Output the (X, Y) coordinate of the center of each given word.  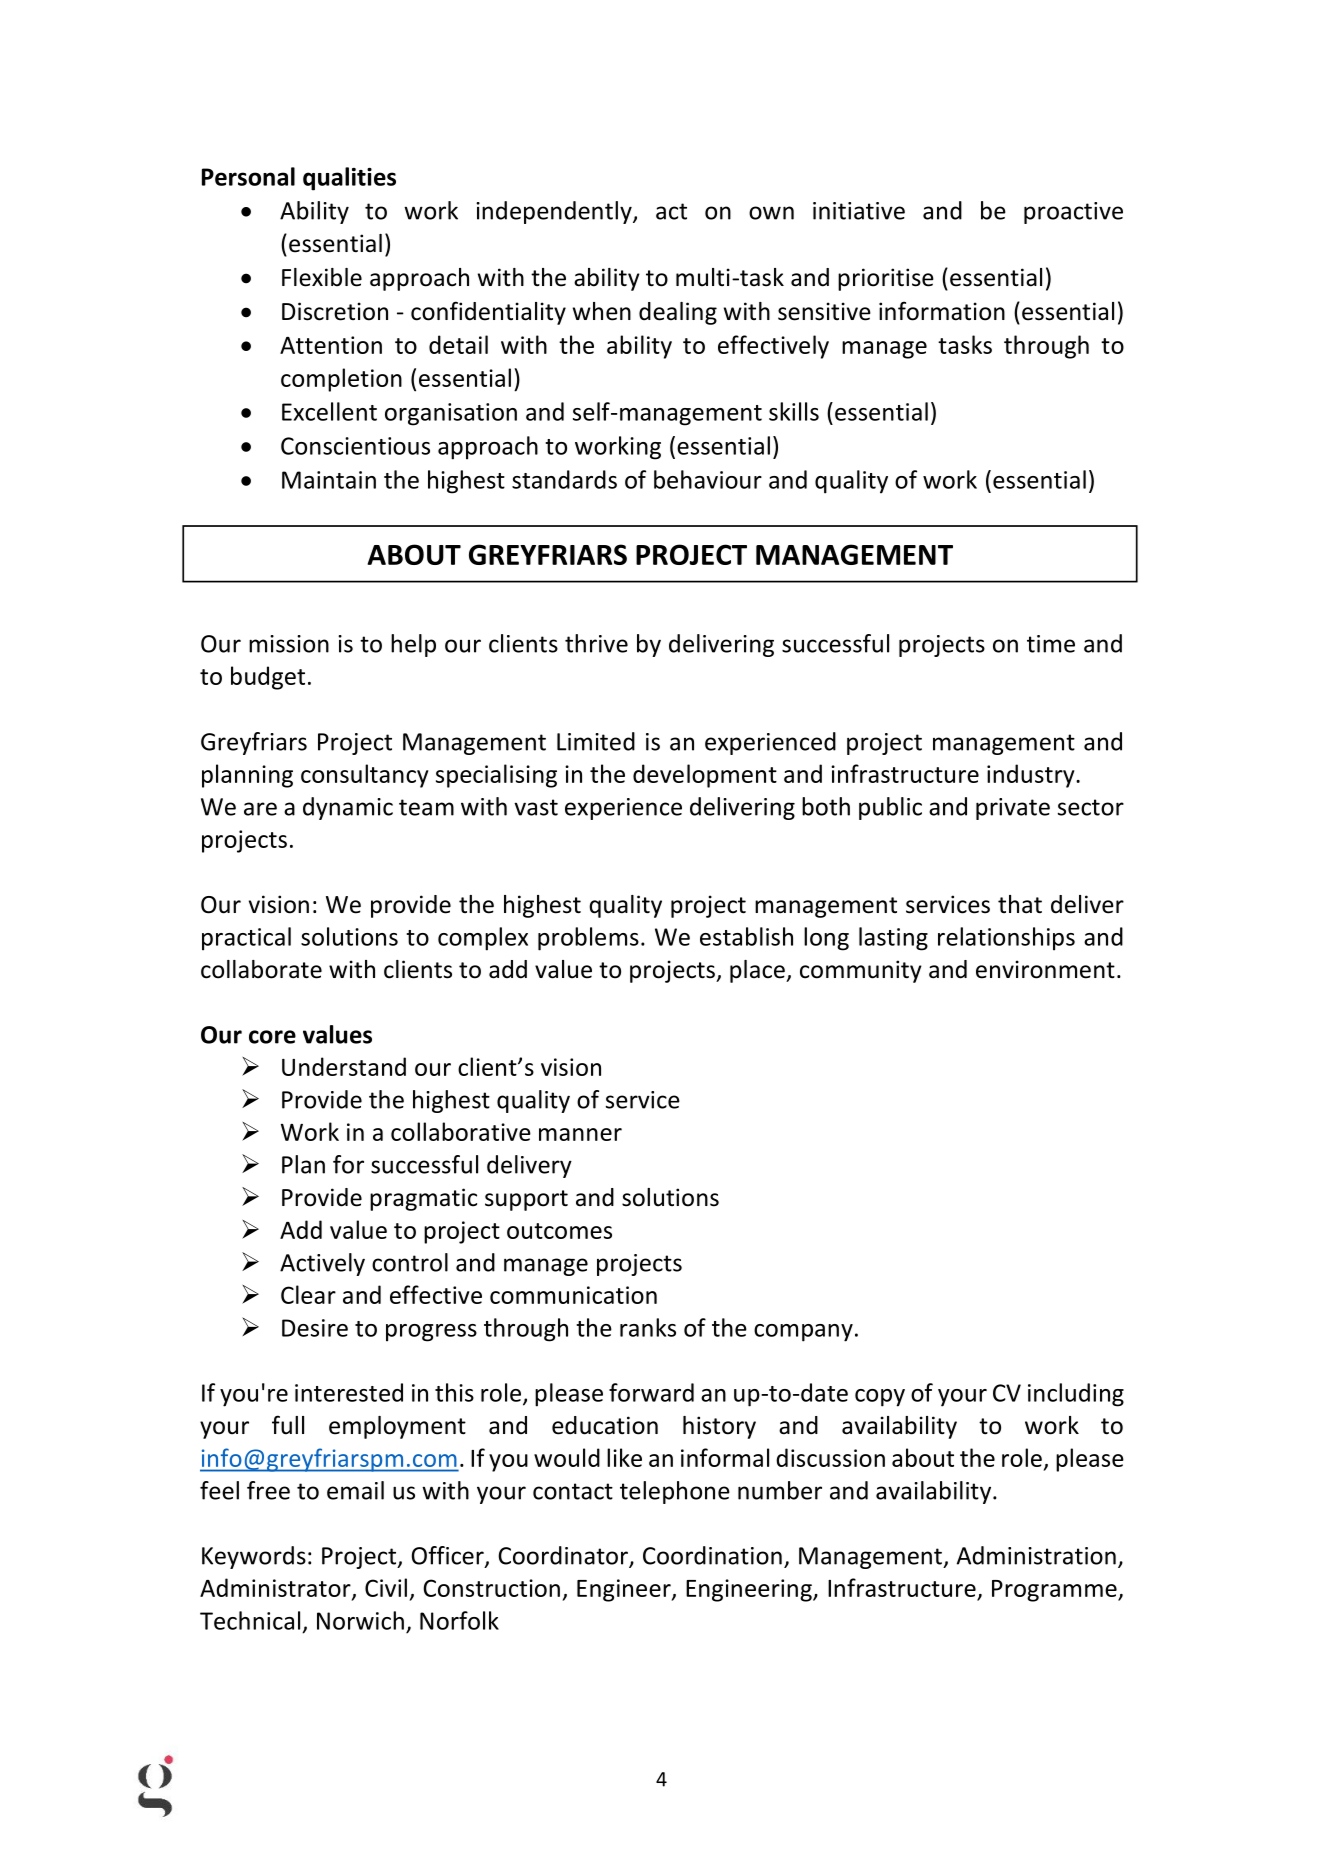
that (1020, 904)
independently (555, 212)
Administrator (276, 1589)
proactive (1073, 213)
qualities (349, 179)
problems (588, 939)
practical (246, 939)
